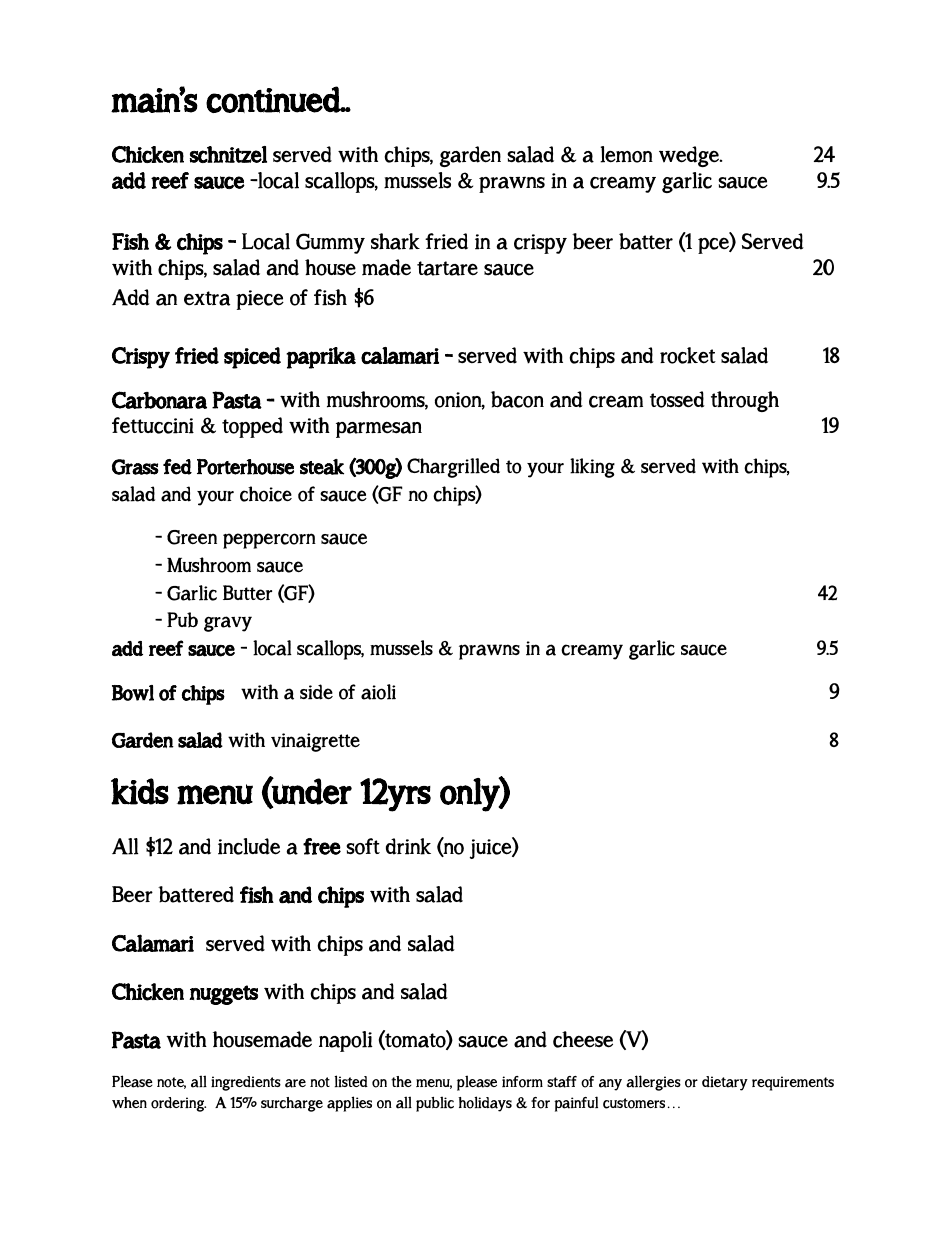  What do you see at coordinates (395, 241) in the image?
I see `shark` at bounding box center [395, 241].
